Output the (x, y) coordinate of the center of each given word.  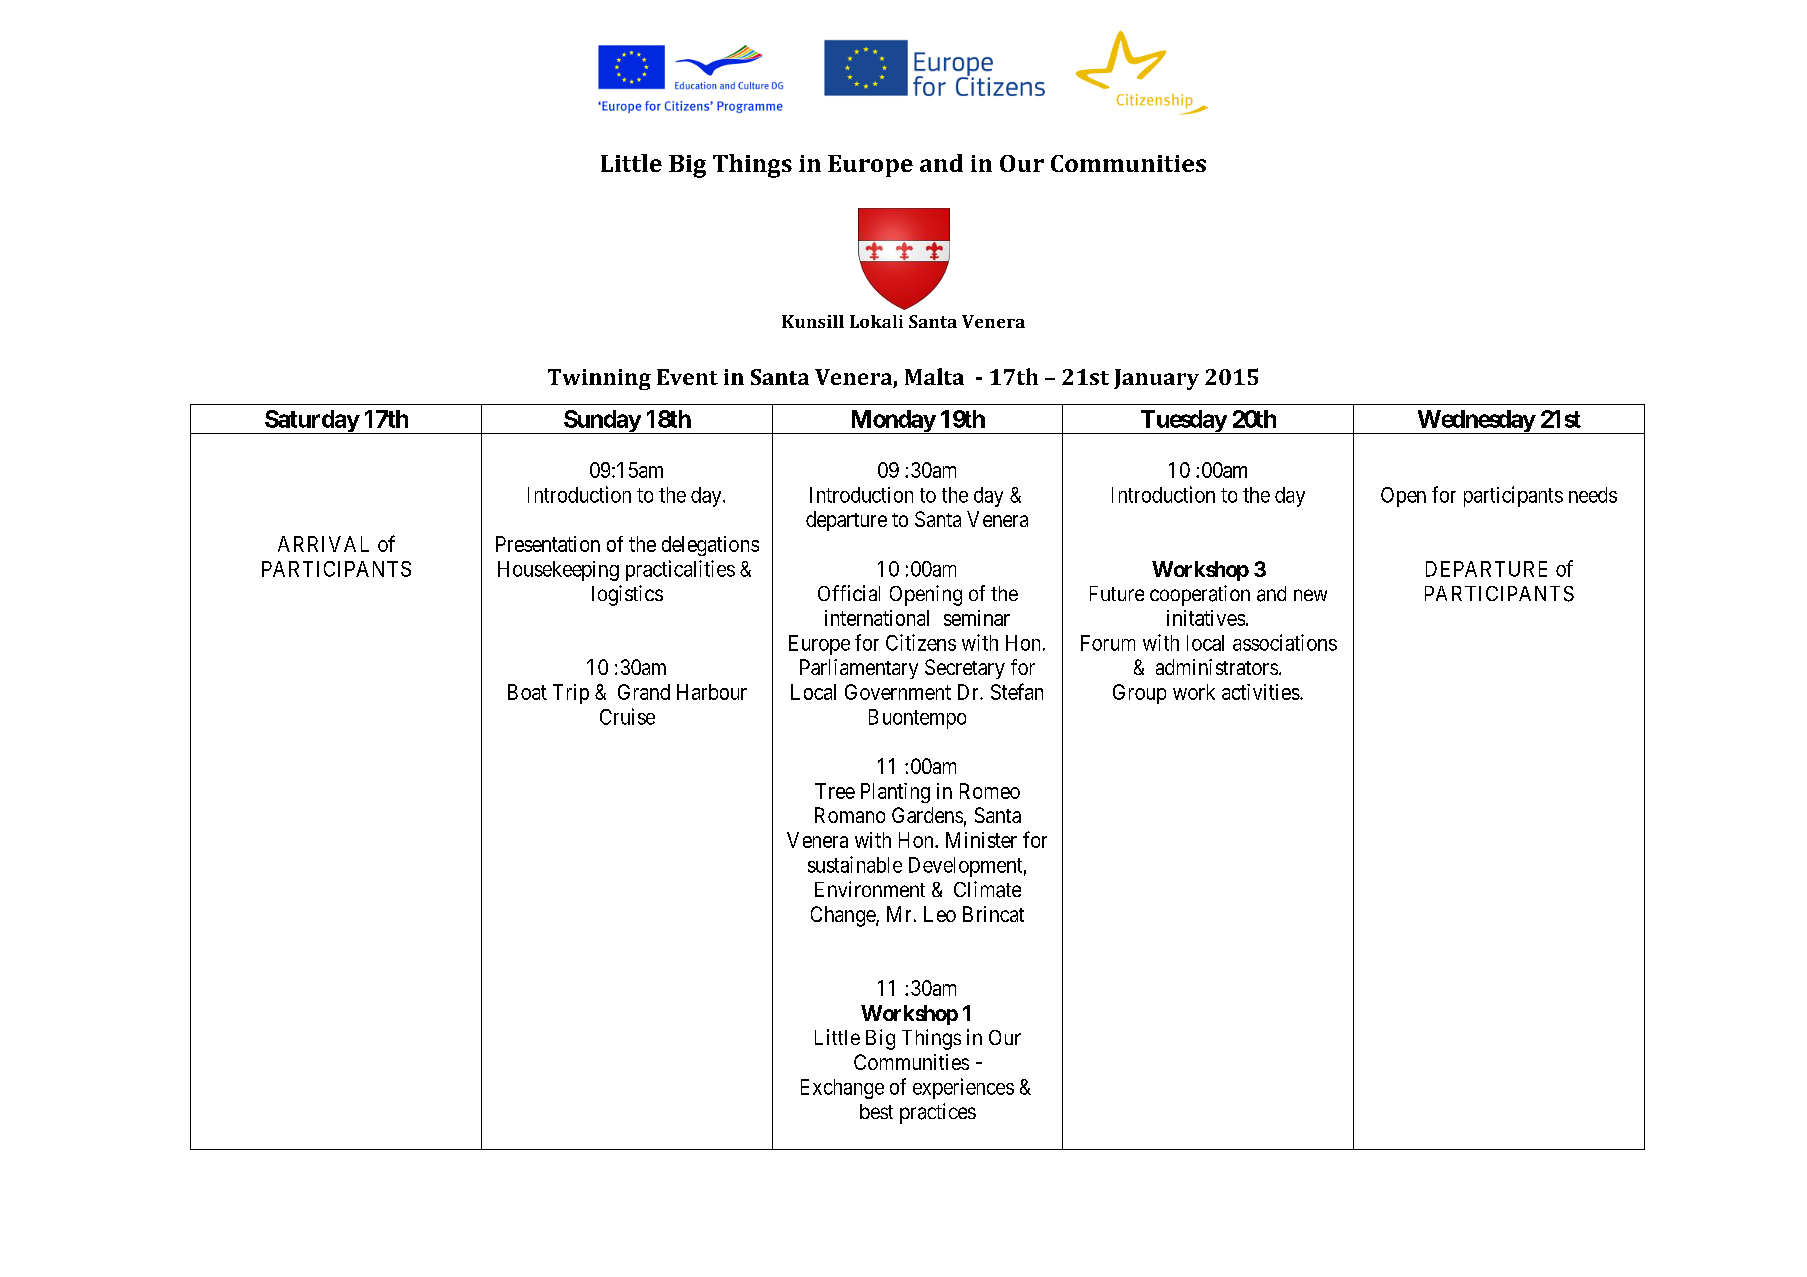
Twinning (599, 379)
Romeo (990, 791)
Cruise (627, 716)
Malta (934, 376)
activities (1261, 692)
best (876, 1111)
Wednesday (1475, 422)
